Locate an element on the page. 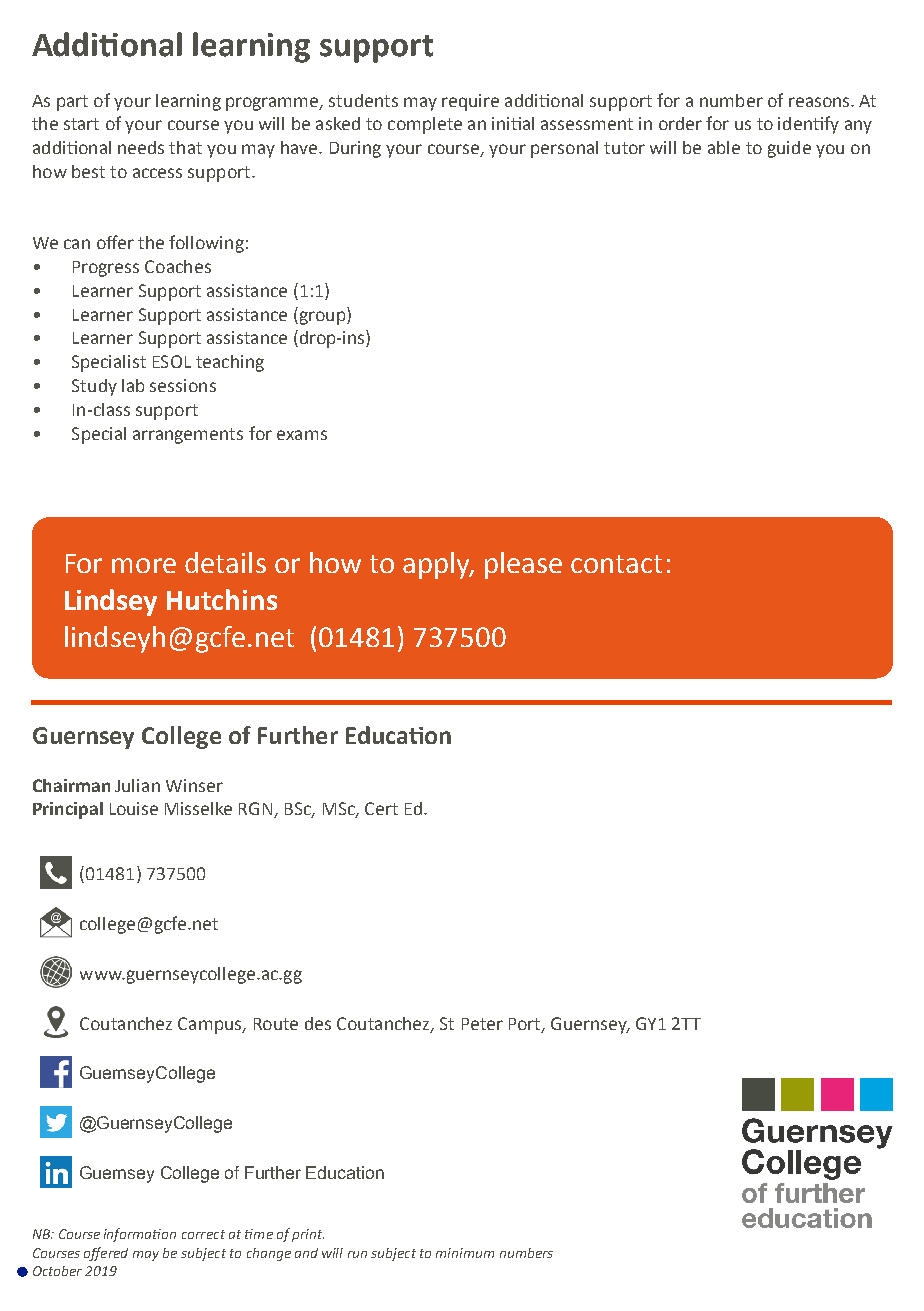 This image has height=1311, width=924. information is located at coordinates (140, 1235).
